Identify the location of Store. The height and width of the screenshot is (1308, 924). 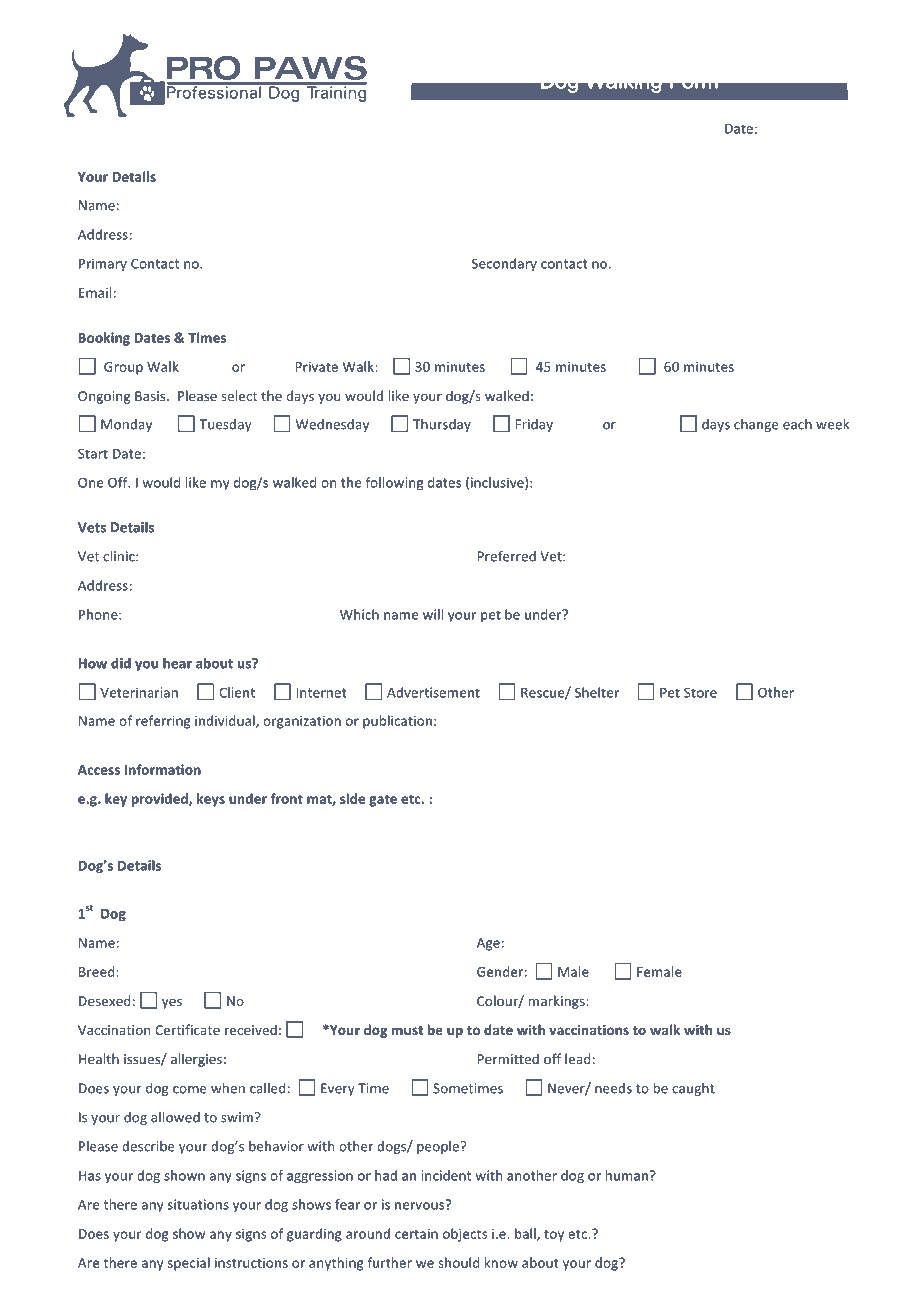
(700, 692).
